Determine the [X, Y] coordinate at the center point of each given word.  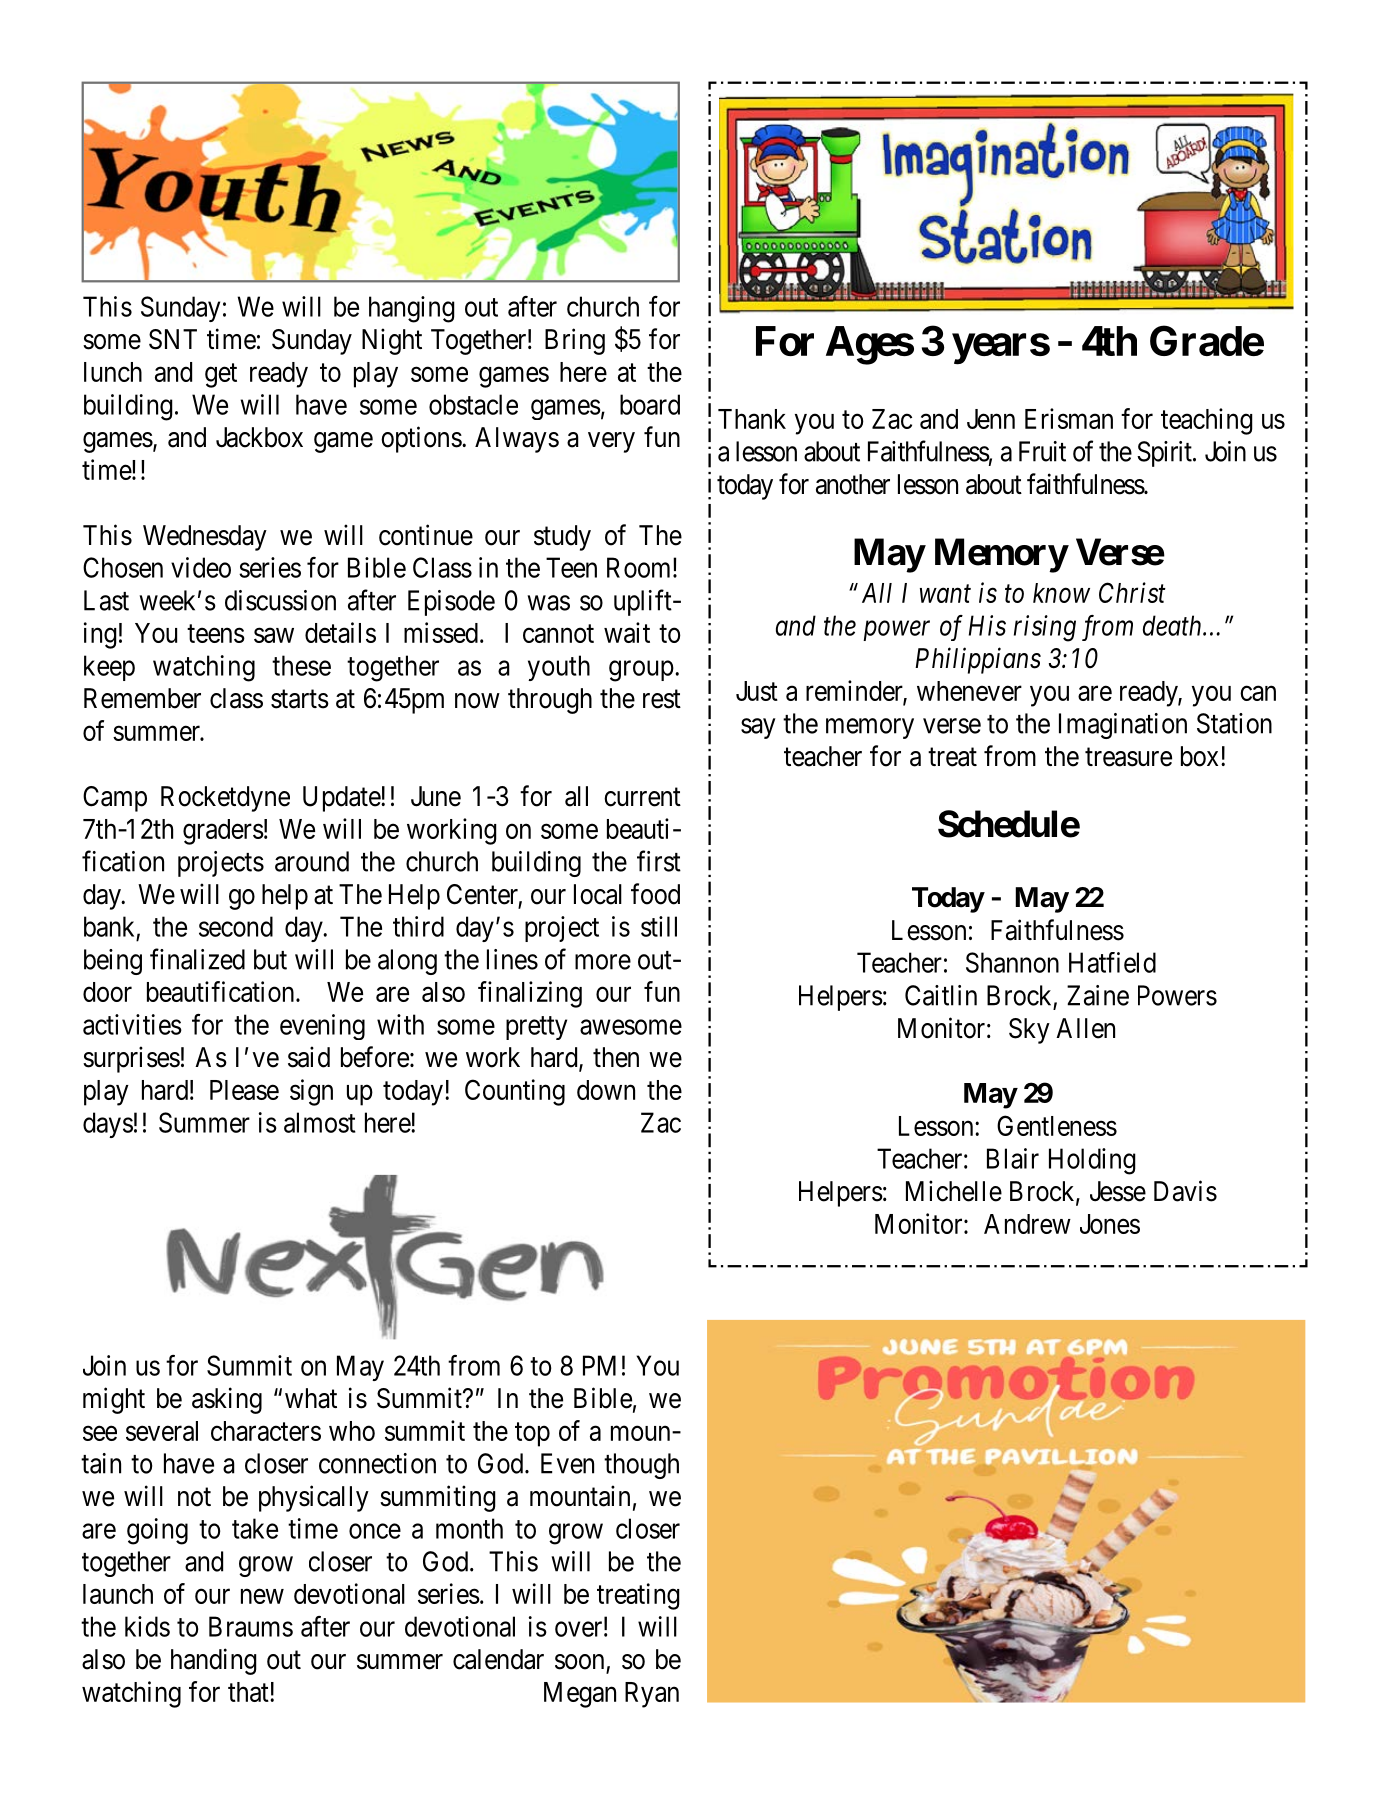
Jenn [991, 419]
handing [214, 1661]
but [270, 959]
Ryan [652, 1695]
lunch [113, 372]
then [616, 1057]
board [650, 404]
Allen [1085, 1028]
